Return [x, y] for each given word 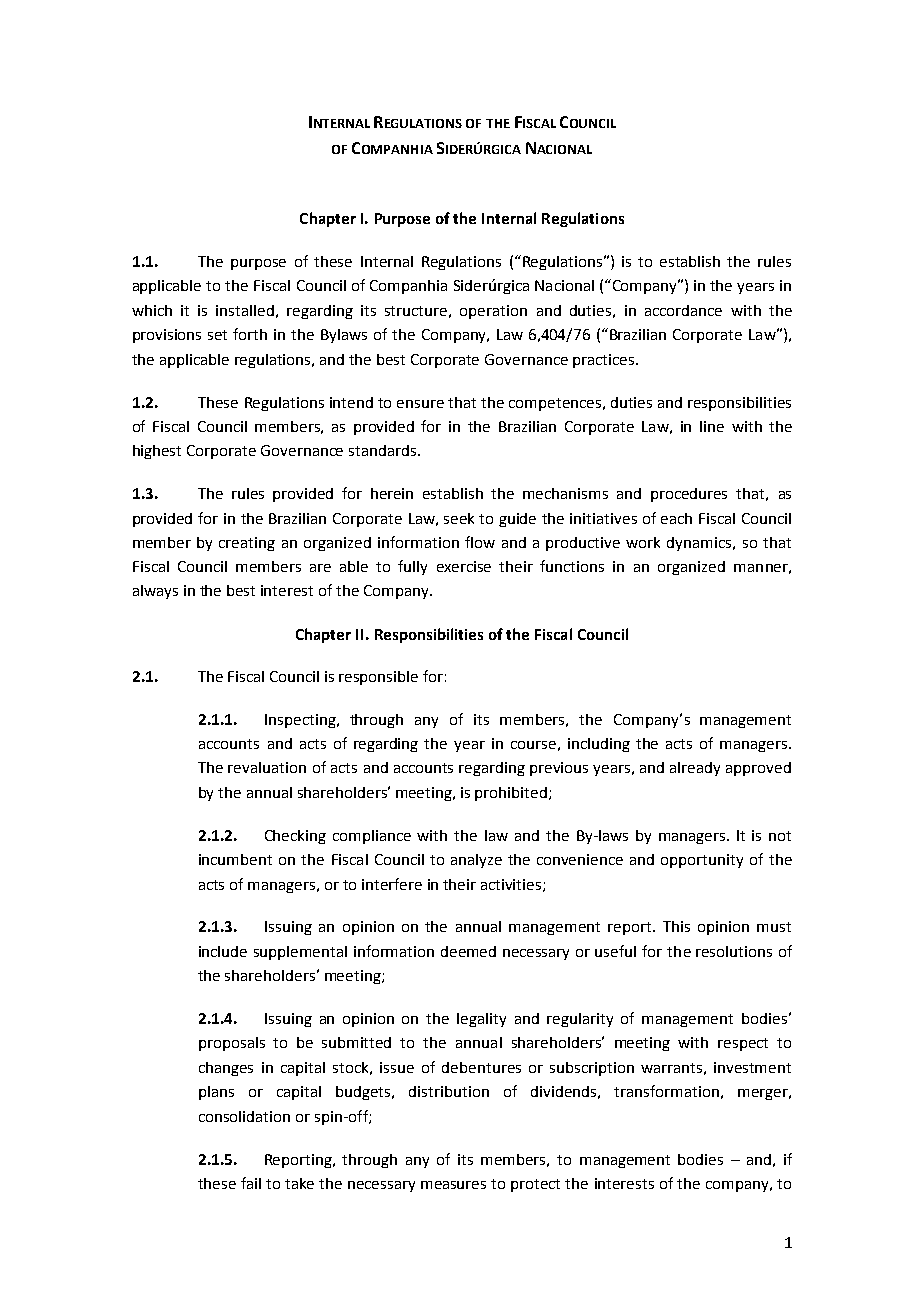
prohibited [511, 794]
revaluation [267, 767]
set [217, 335]
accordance [683, 310]
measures [453, 1185]
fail [251, 1183]
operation [493, 312]
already [695, 769]
